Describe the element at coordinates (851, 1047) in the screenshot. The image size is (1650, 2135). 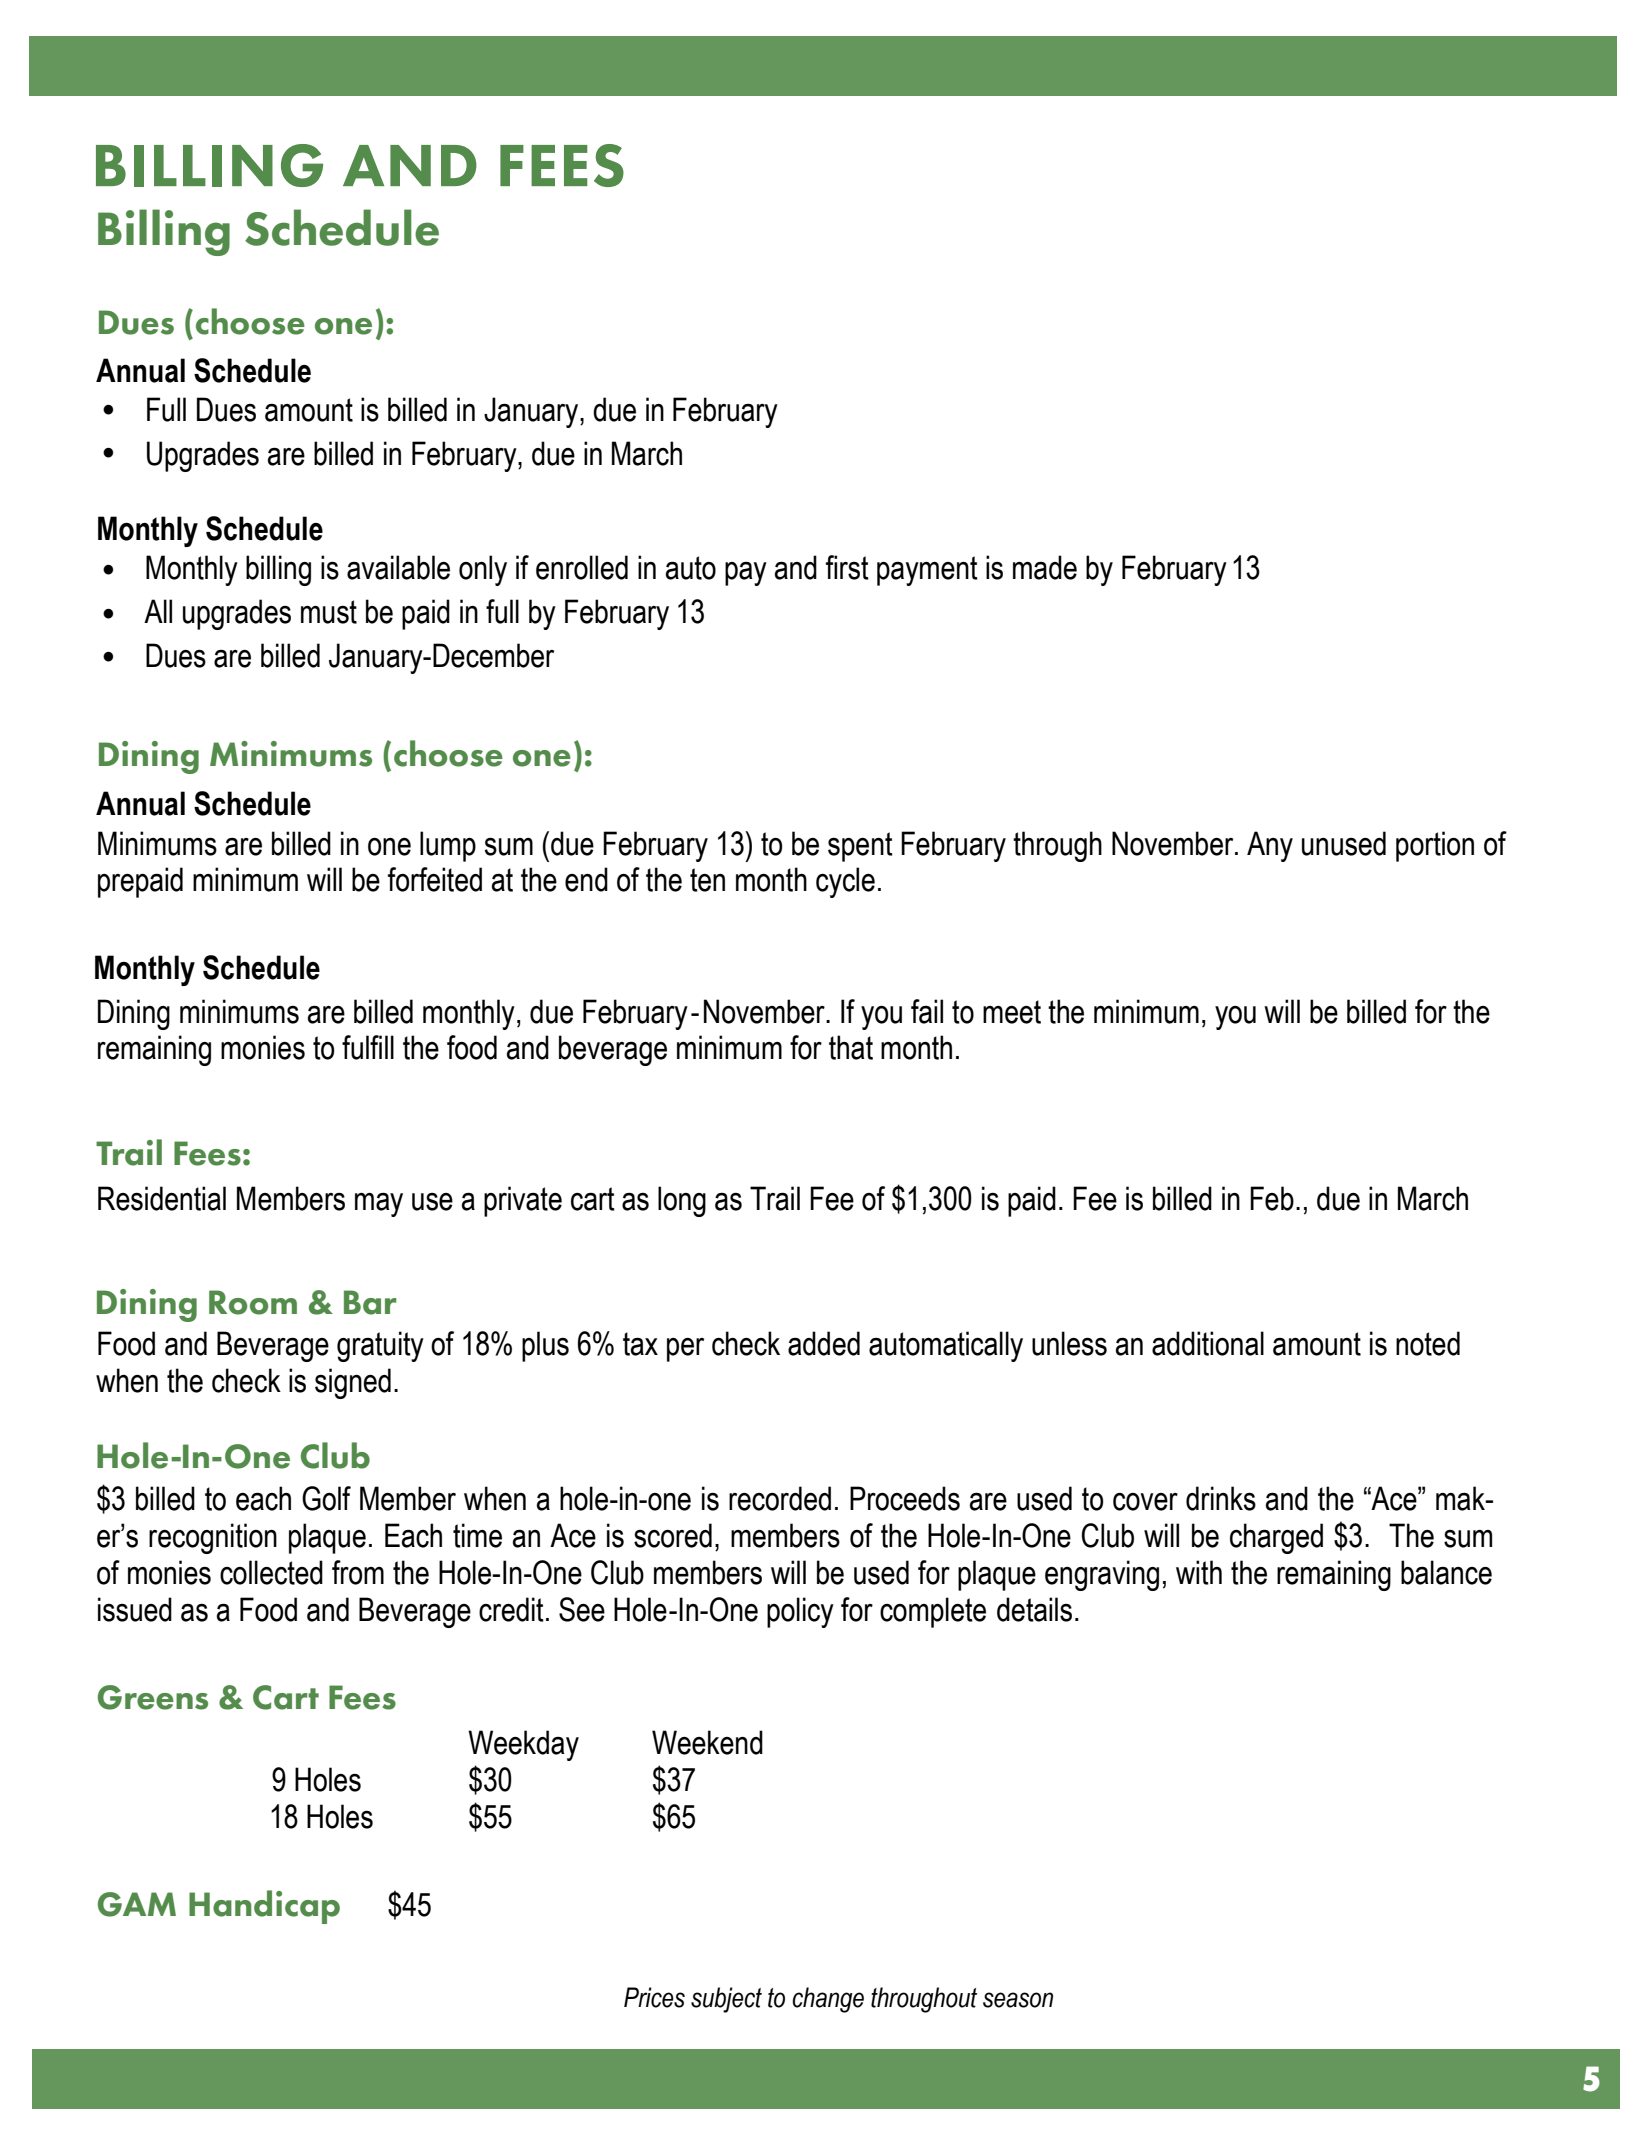
I see `that` at that location.
